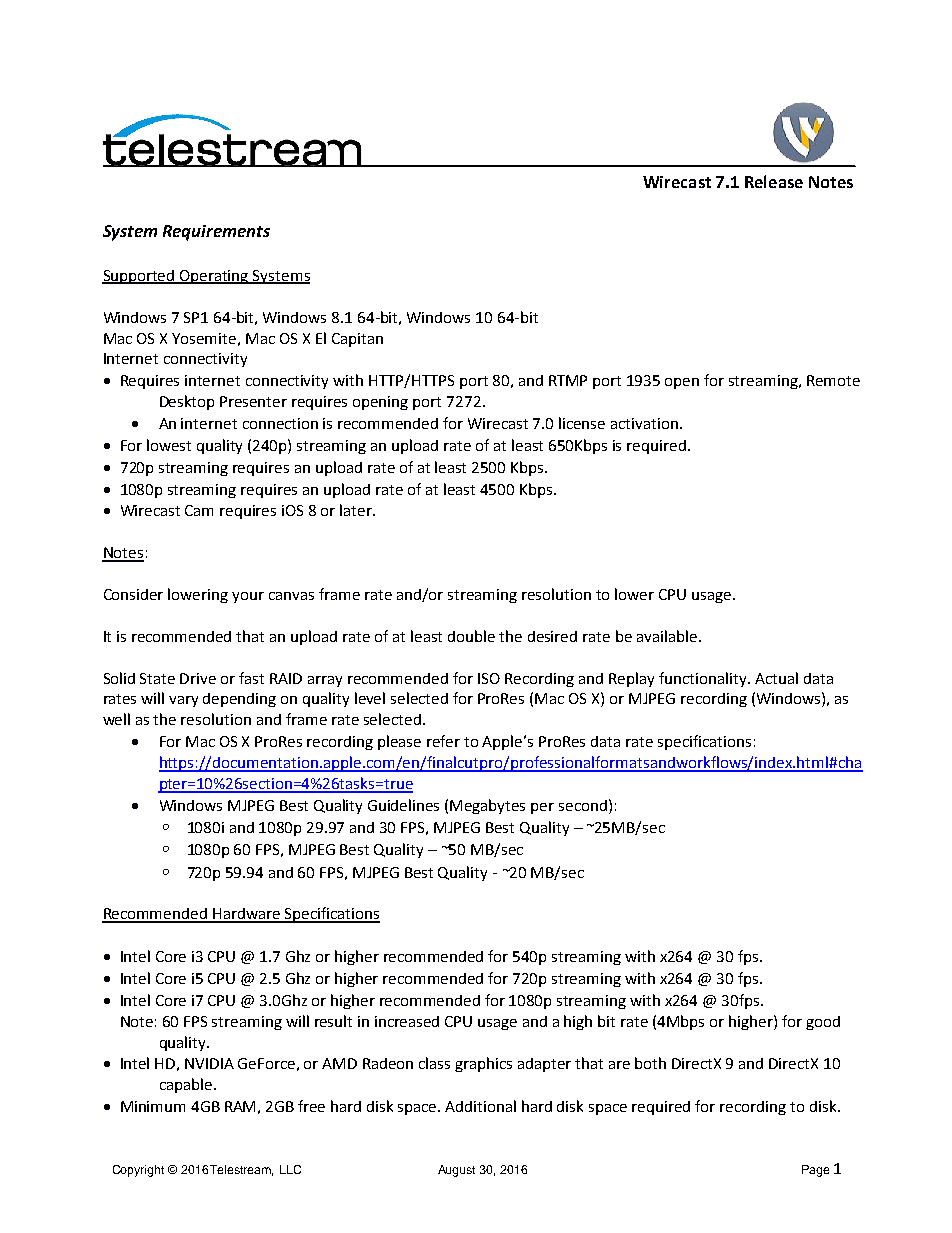 This document has height=1233, width=952. What do you see at coordinates (776, 678) in the document?
I see `Actual` at bounding box center [776, 678].
